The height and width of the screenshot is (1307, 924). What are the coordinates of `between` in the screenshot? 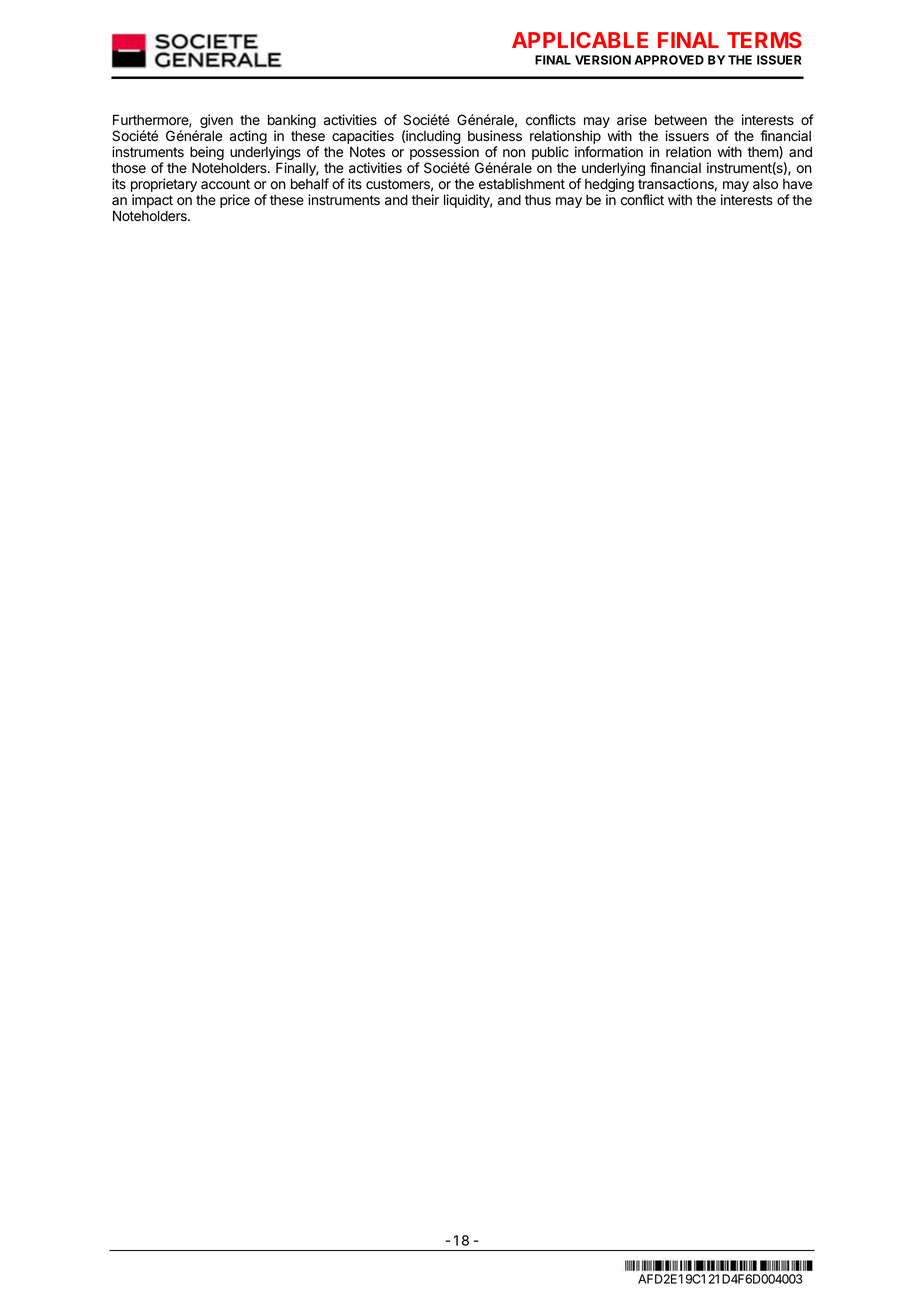 It's located at (681, 120).
